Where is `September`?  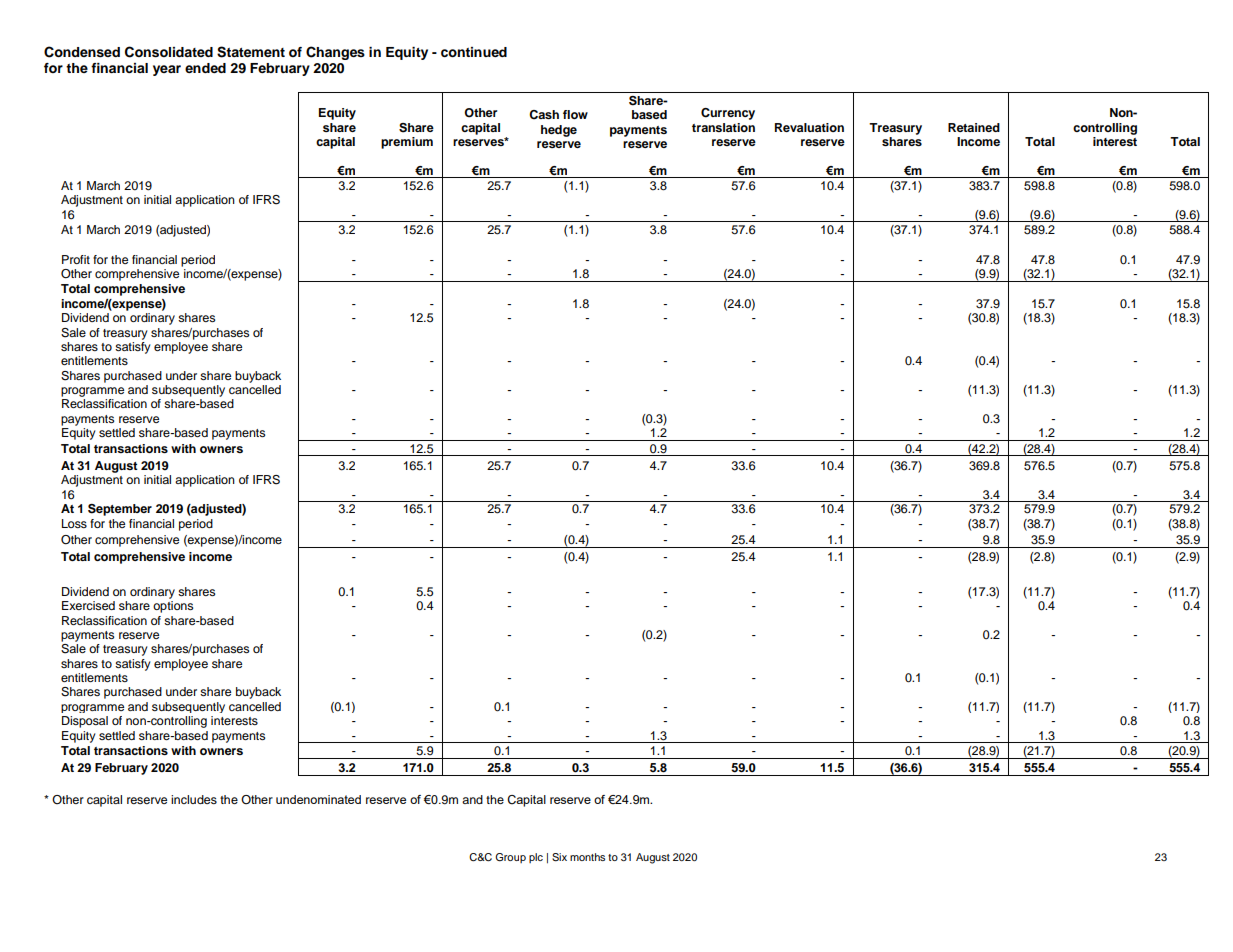 September is located at coordinates (120, 510).
